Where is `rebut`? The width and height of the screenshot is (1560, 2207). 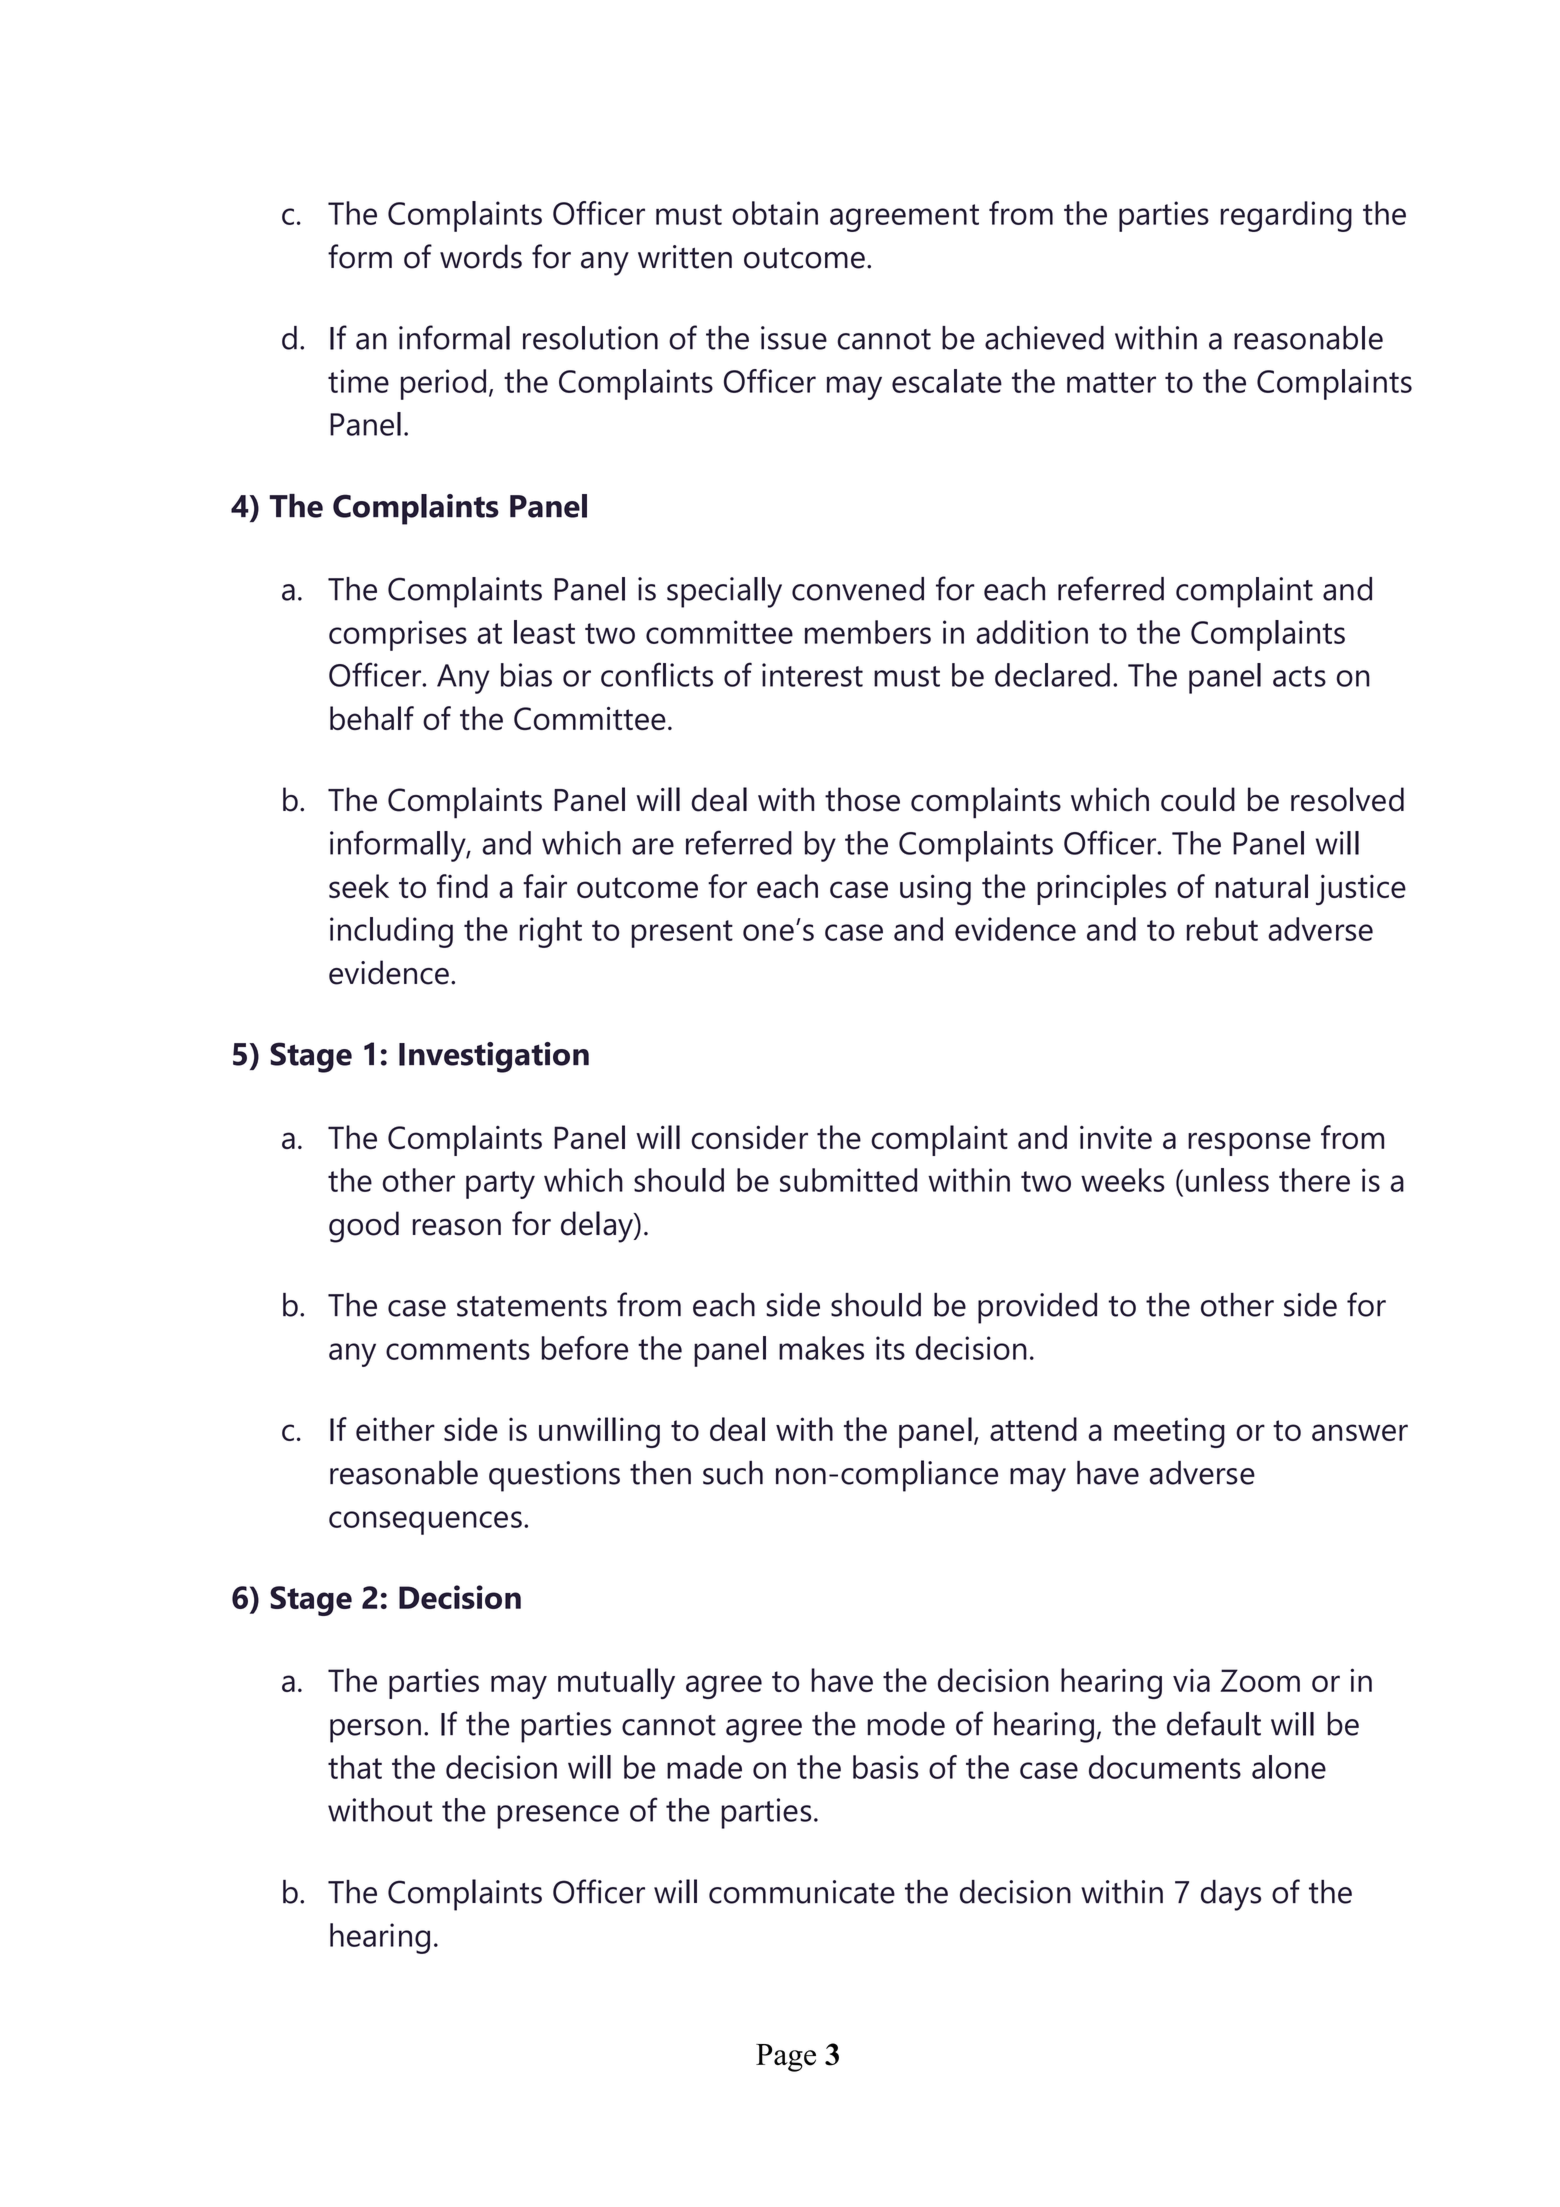 rebut is located at coordinates (1222, 929).
